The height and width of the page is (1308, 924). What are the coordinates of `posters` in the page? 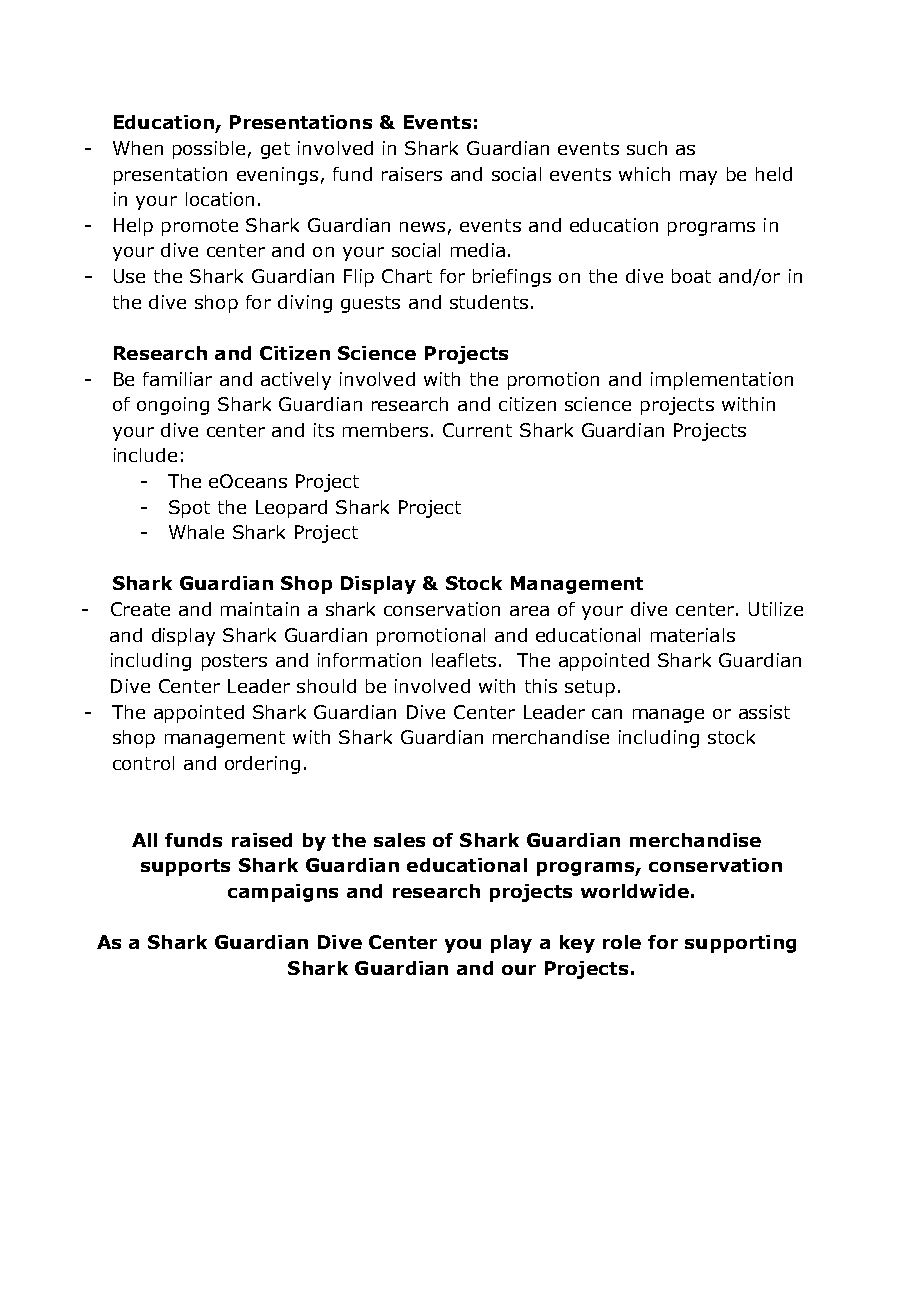 It's located at (234, 662).
